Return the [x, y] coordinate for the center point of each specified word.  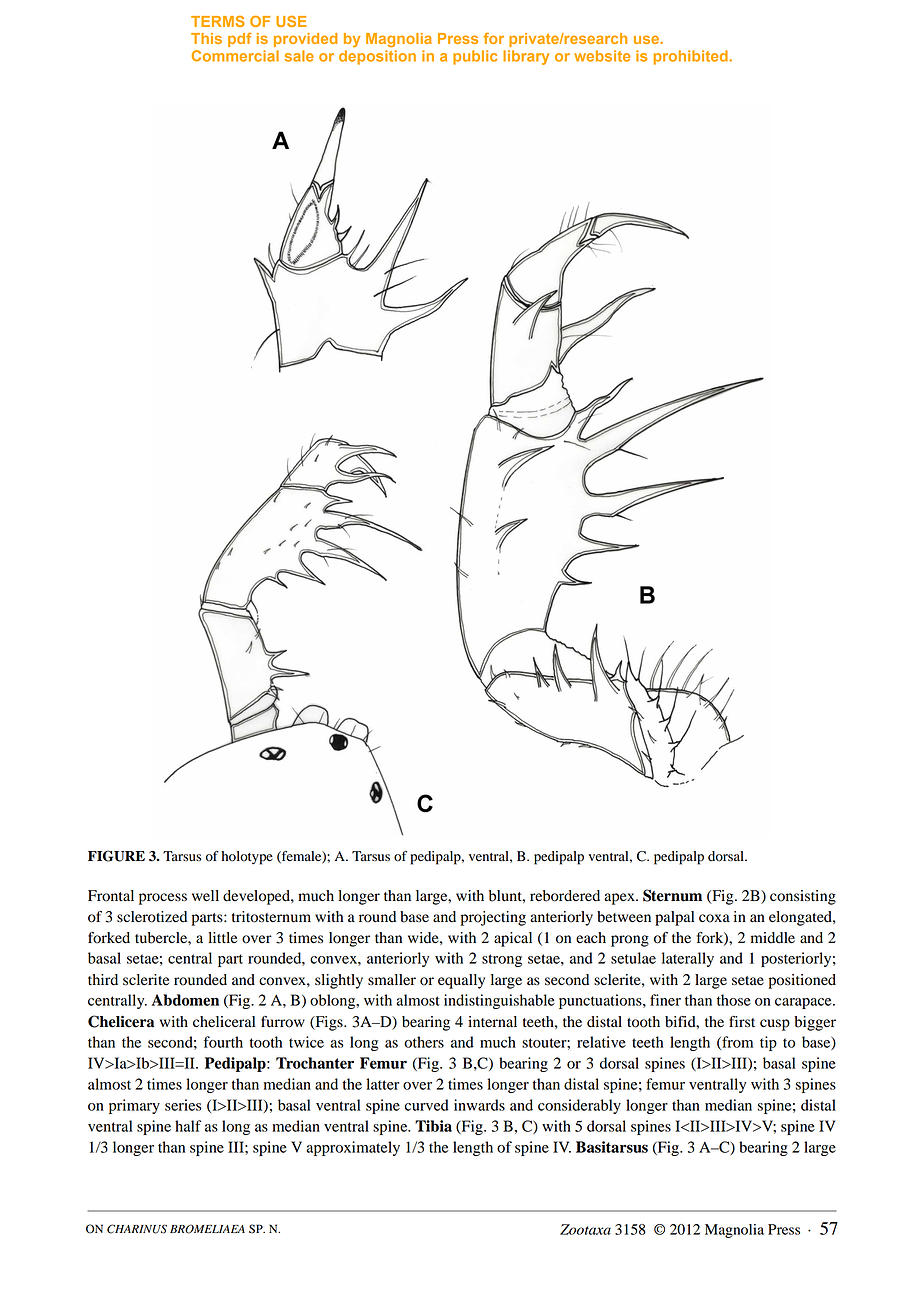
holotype [247, 858]
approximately [353, 1148]
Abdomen [185, 1000]
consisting [803, 897]
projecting [493, 918]
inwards [479, 1105]
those [734, 1000]
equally [461, 981]
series [183, 1105]
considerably [579, 1106]
